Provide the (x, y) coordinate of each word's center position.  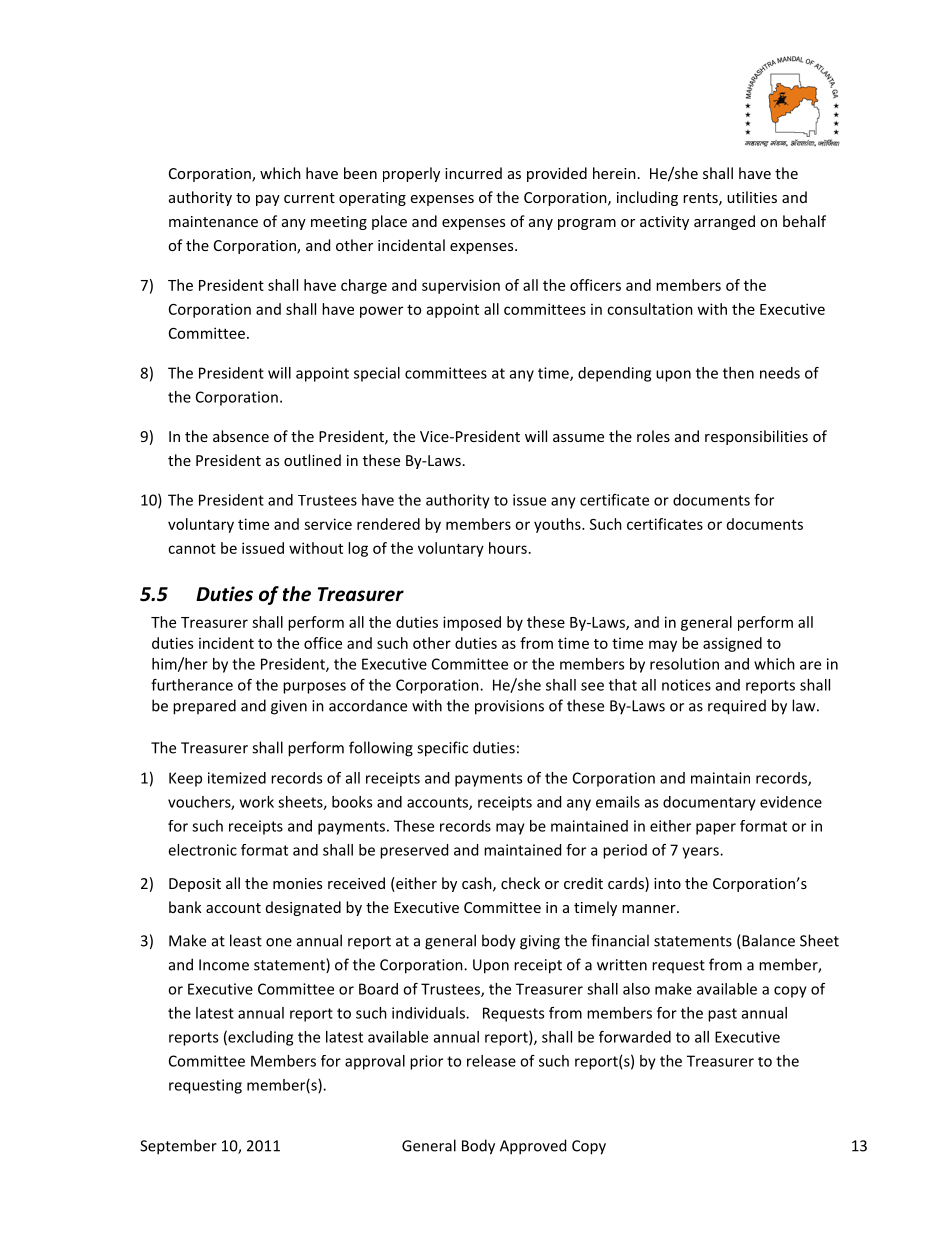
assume (578, 438)
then (738, 373)
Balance (767, 941)
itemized (237, 778)
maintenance (213, 221)
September (178, 1147)
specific (442, 749)
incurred (473, 173)
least (246, 940)
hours (508, 548)
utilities (752, 197)
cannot (192, 548)
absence (241, 436)
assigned (732, 644)
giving (540, 942)
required (737, 707)
